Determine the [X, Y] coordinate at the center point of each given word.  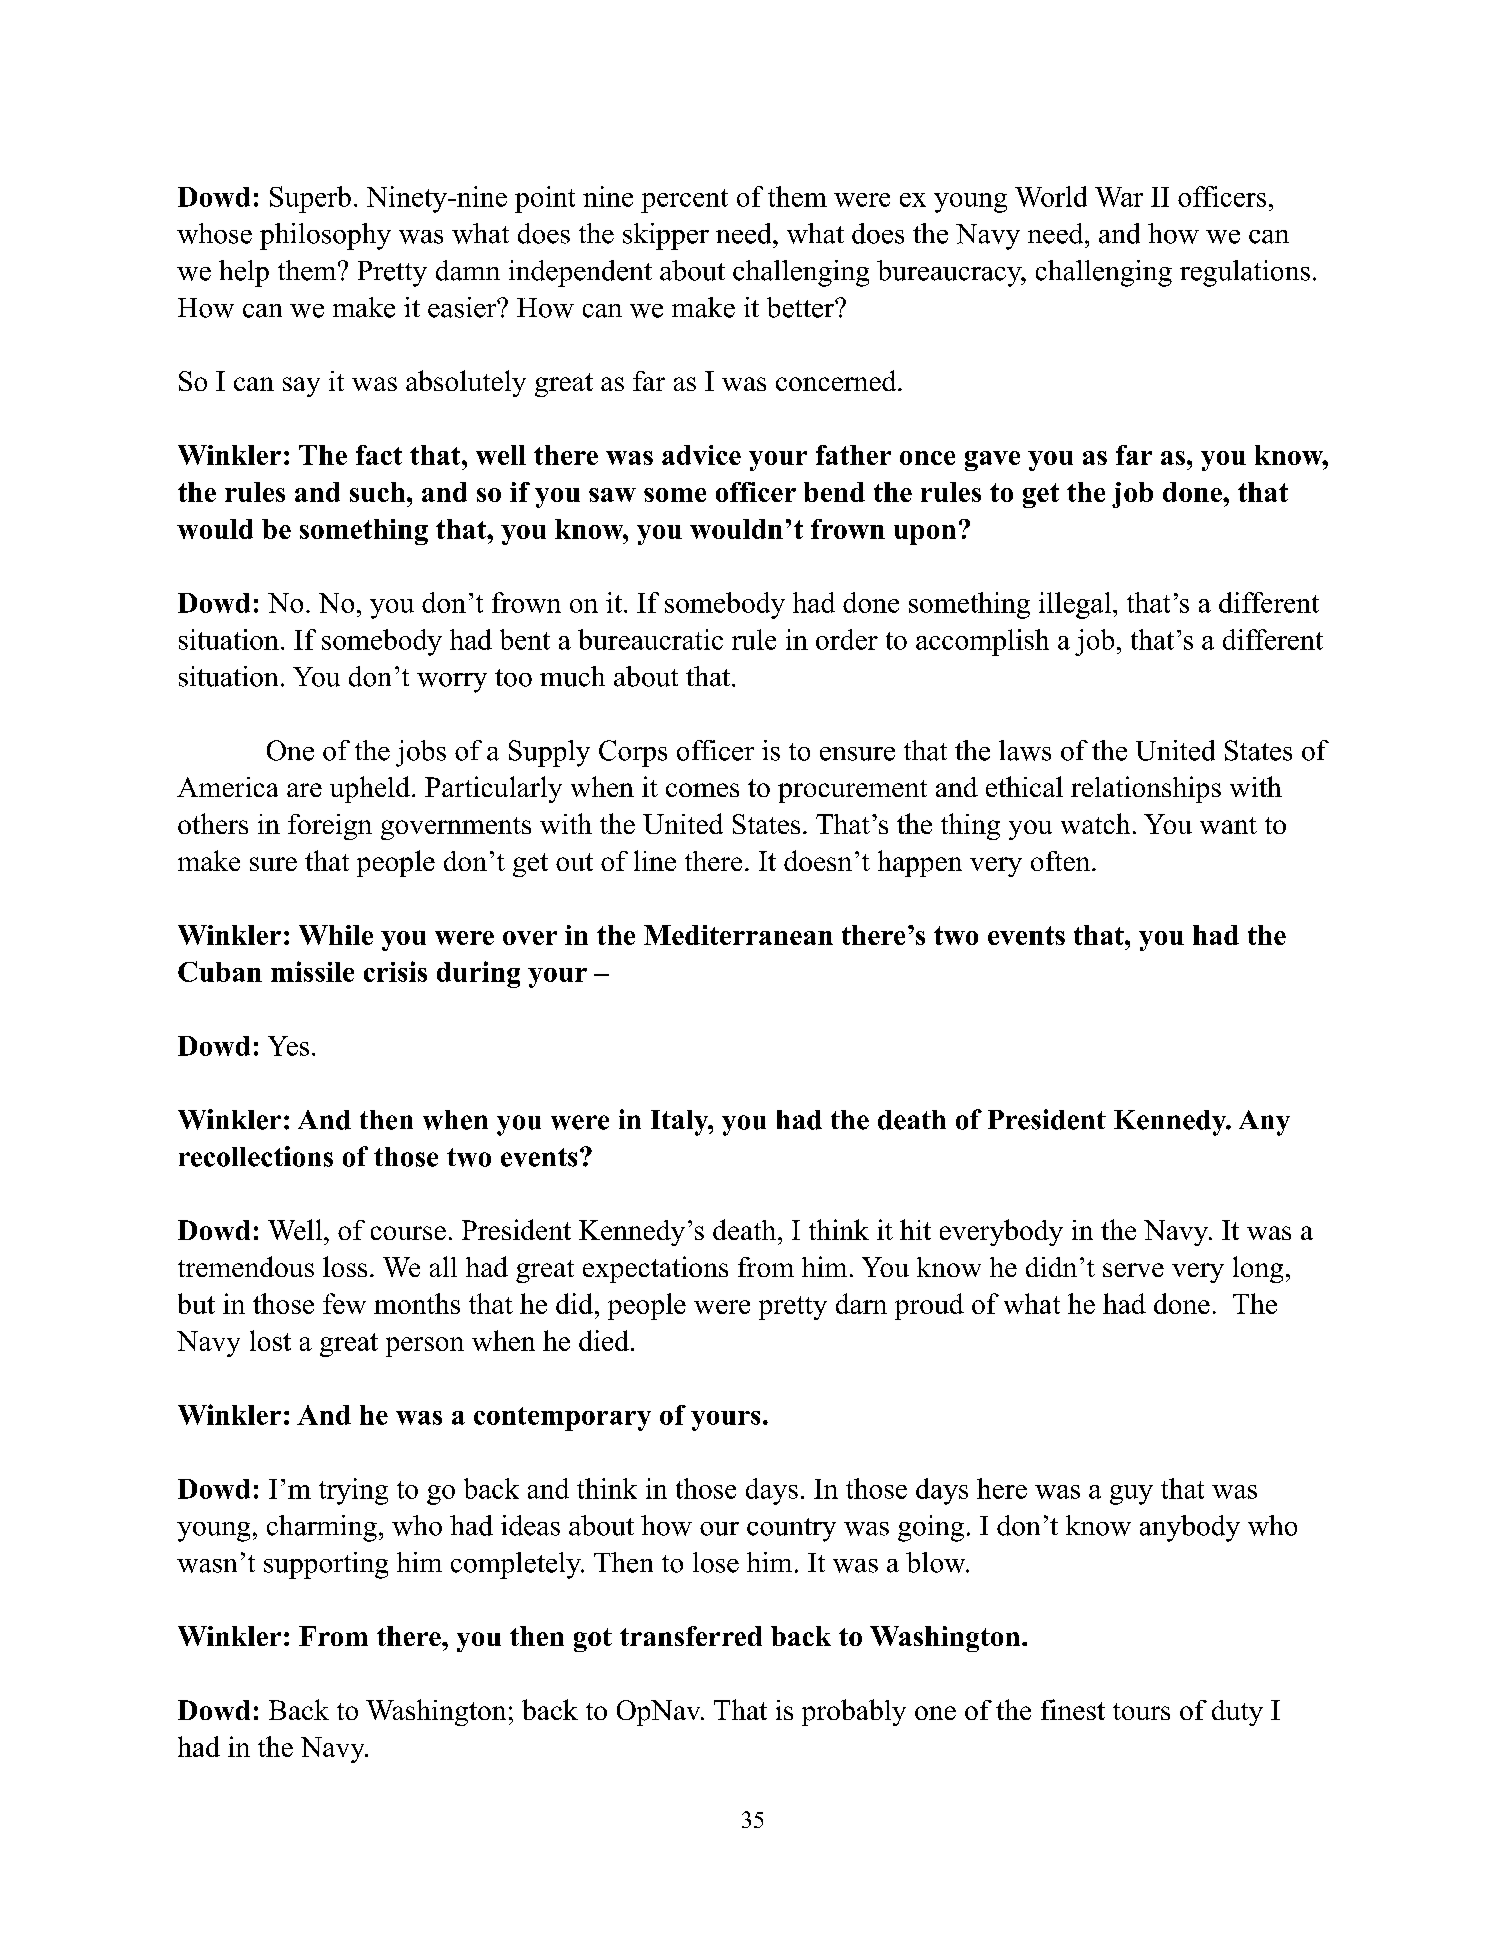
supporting [326, 1565]
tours [1141, 1711]
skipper [666, 236]
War [1119, 197]
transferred [691, 1636]
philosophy [325, 236]
